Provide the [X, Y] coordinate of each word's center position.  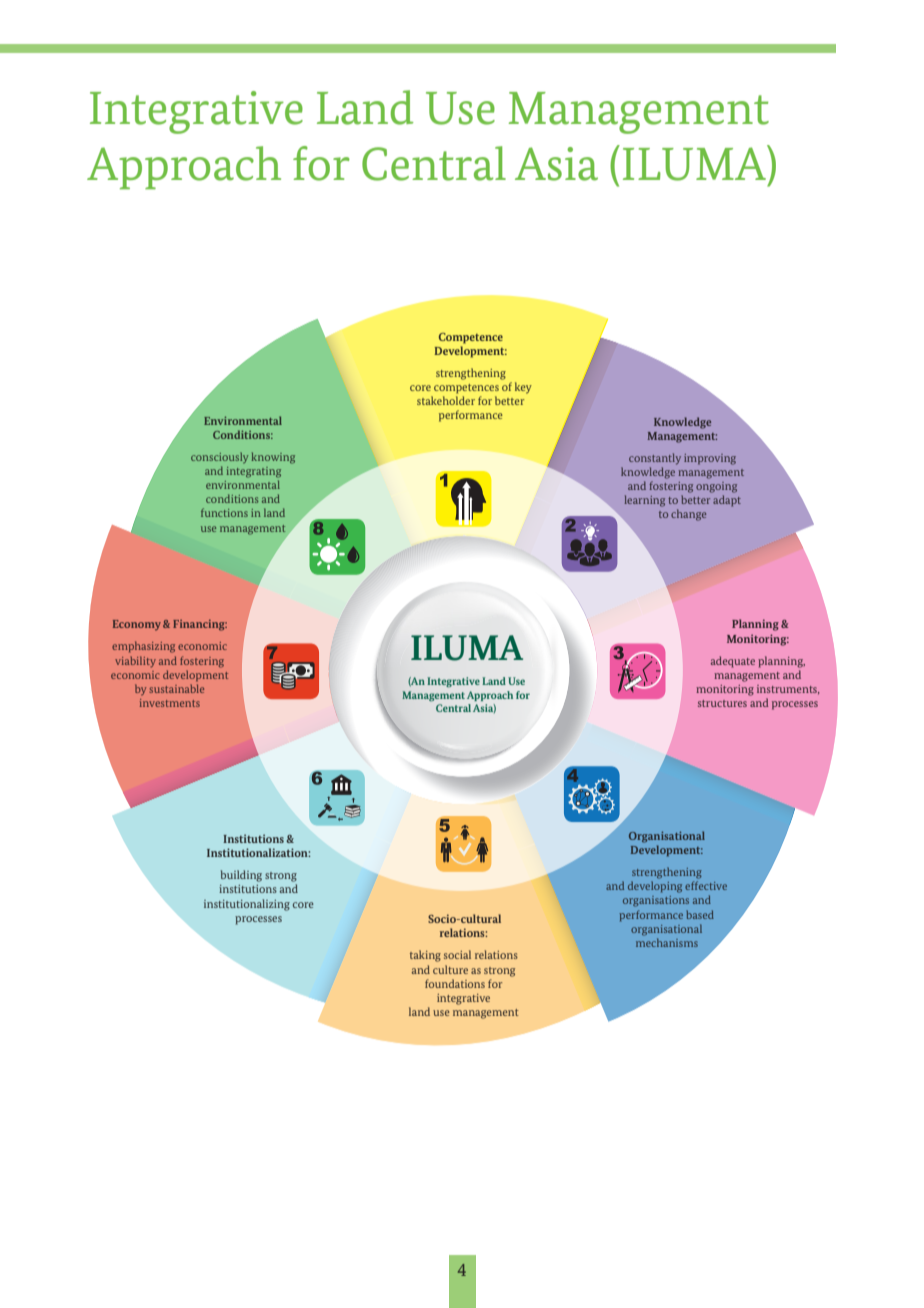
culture [450, 969]
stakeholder [446, 400]
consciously [219, 458]
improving [710, 459]
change [688, 515]
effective [706, 885]
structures [722, 703]
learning [644, 501]
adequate [733, 662]
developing [655, 887]
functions [224, 512]
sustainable [176, 688]
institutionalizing [247, 905]
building [241, 876]
